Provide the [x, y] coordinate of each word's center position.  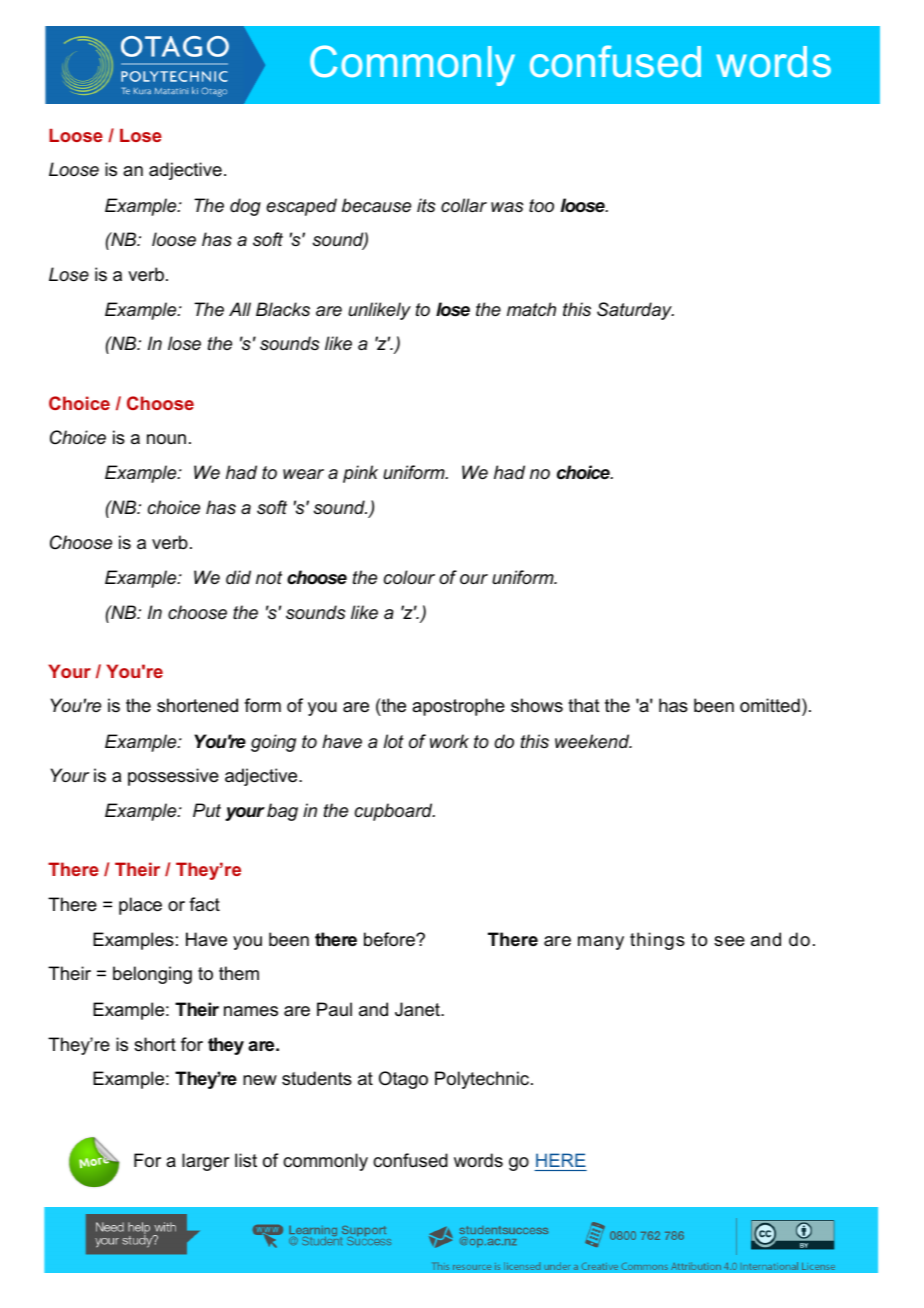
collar [464, 205]
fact [204, 904]
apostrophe [458, 707]
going [273, 743]
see [729, 941]
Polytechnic [483, 1080]
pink [360, 474]
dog [245, 207]
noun [166, 439]
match [531, 309]
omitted [770, 705]
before [390, 939]
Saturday [635, 311]
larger [206, 1162]
